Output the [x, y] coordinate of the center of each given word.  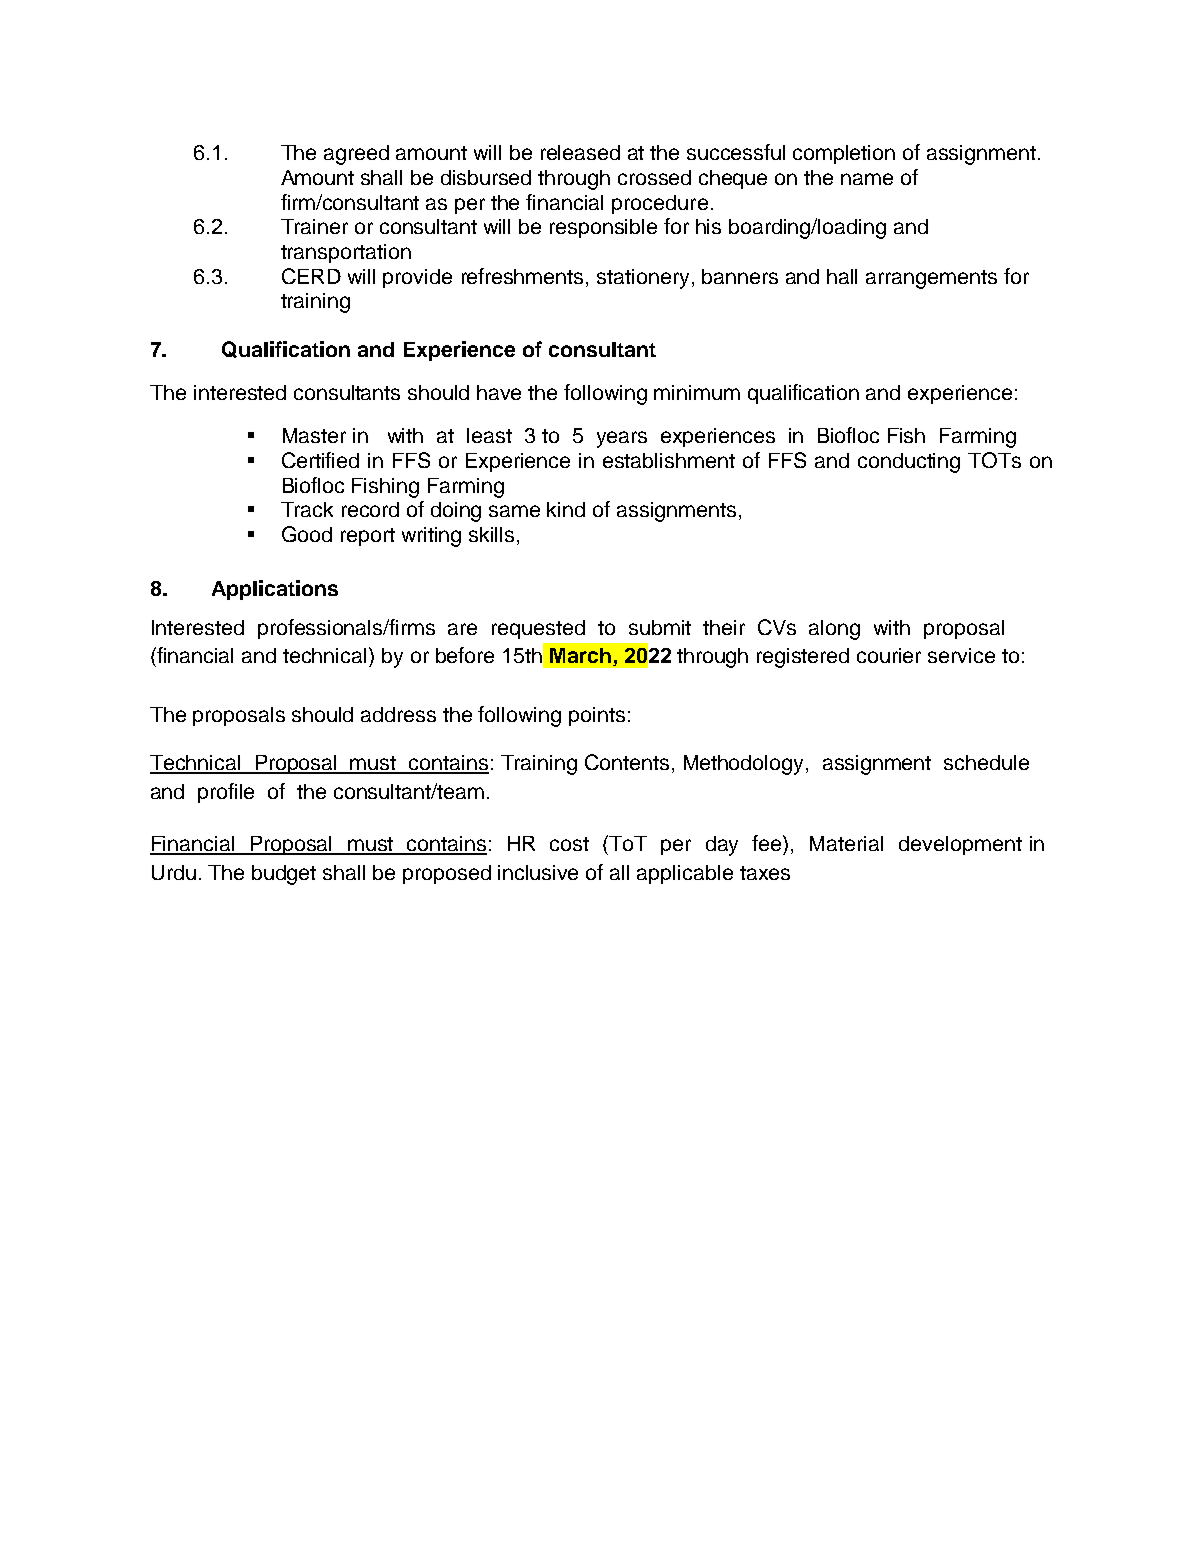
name [867, 179]
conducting [909, 463]
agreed [356, 155]
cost [569, 844]
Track [307, 509]
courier [889, 655]
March [580, 655]
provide [417, 278]
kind [566, 509]
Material [846, 843]
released [580, 152]
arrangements [931, 279]
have [499, 392]
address [398, 714]
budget [284, 875]
